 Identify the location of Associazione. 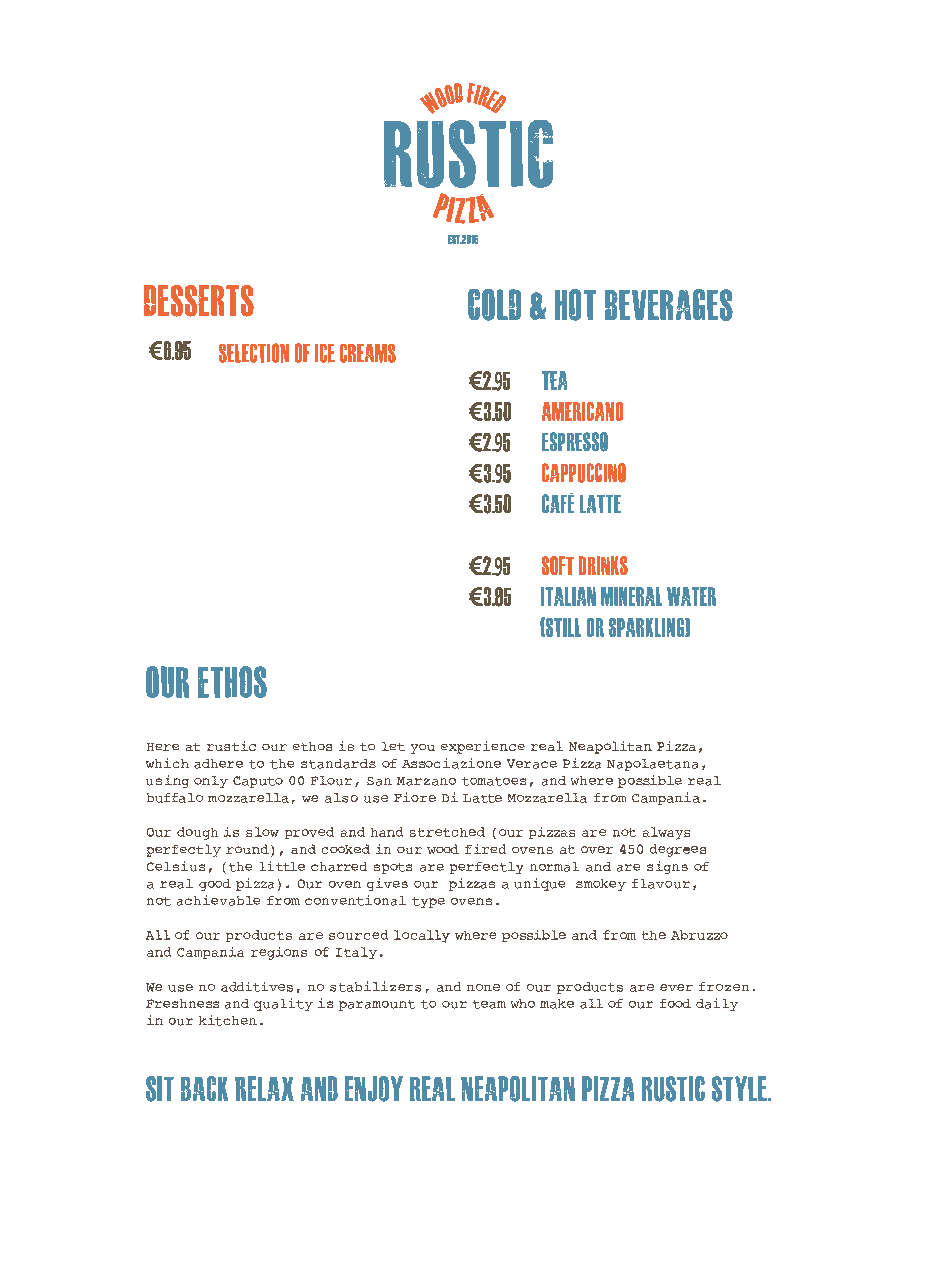
(451, 763).
